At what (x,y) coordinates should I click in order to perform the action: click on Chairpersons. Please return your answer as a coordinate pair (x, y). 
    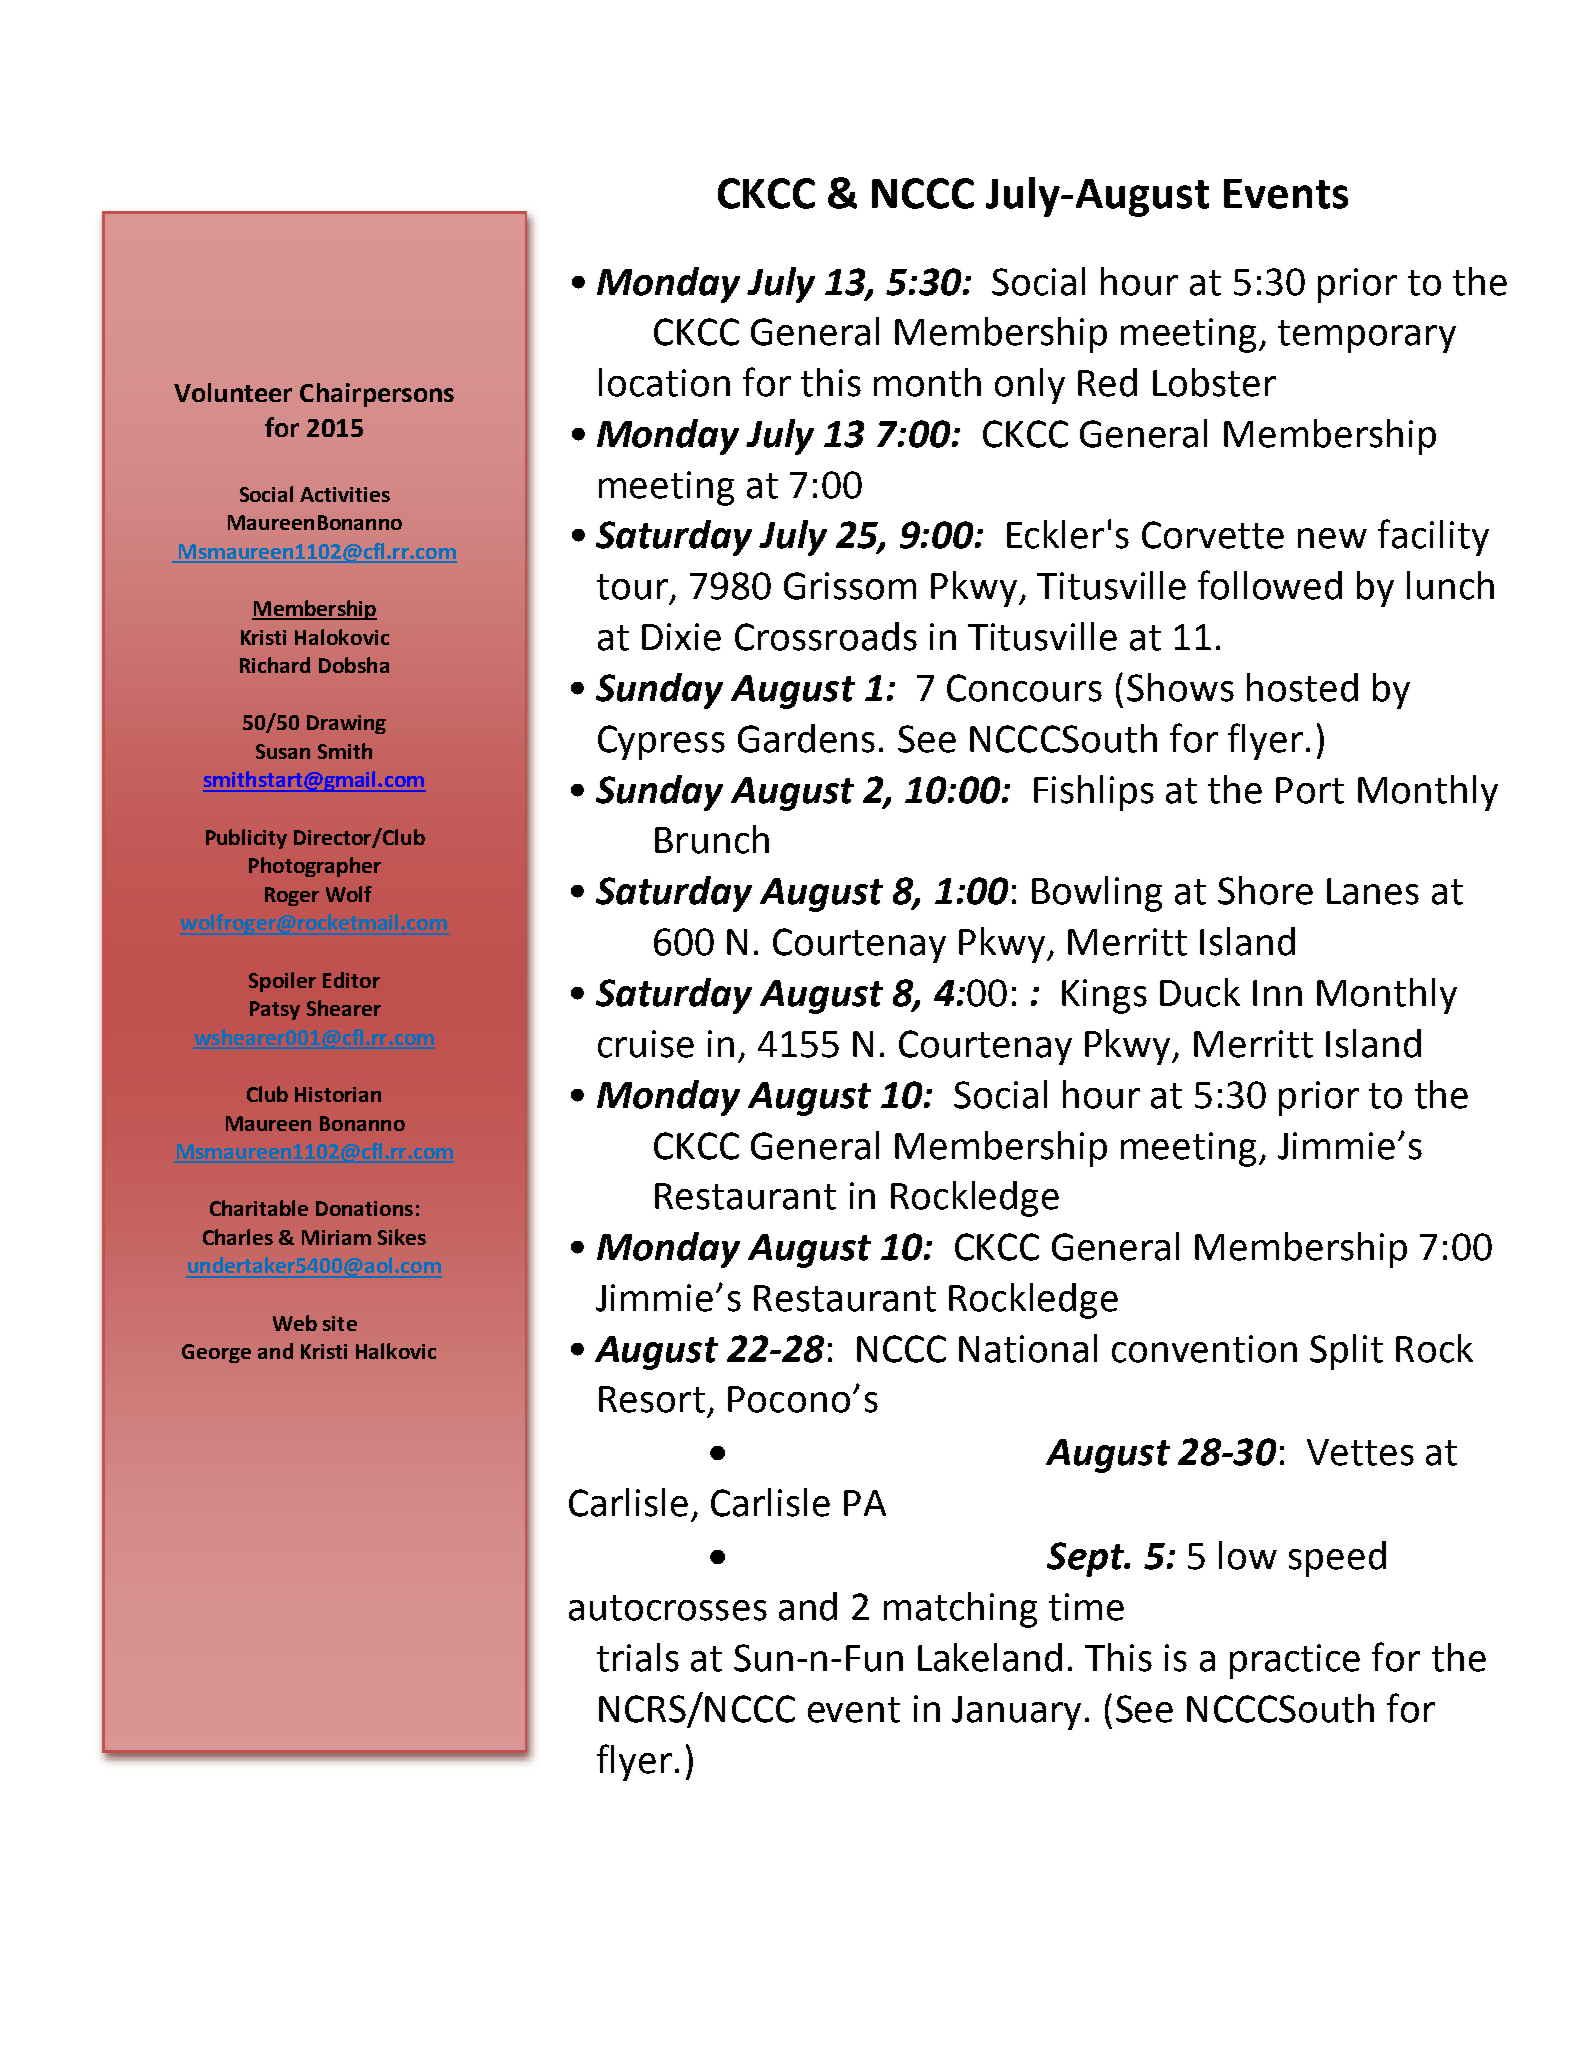
    Looking at the image, I should click on (377, 395).
